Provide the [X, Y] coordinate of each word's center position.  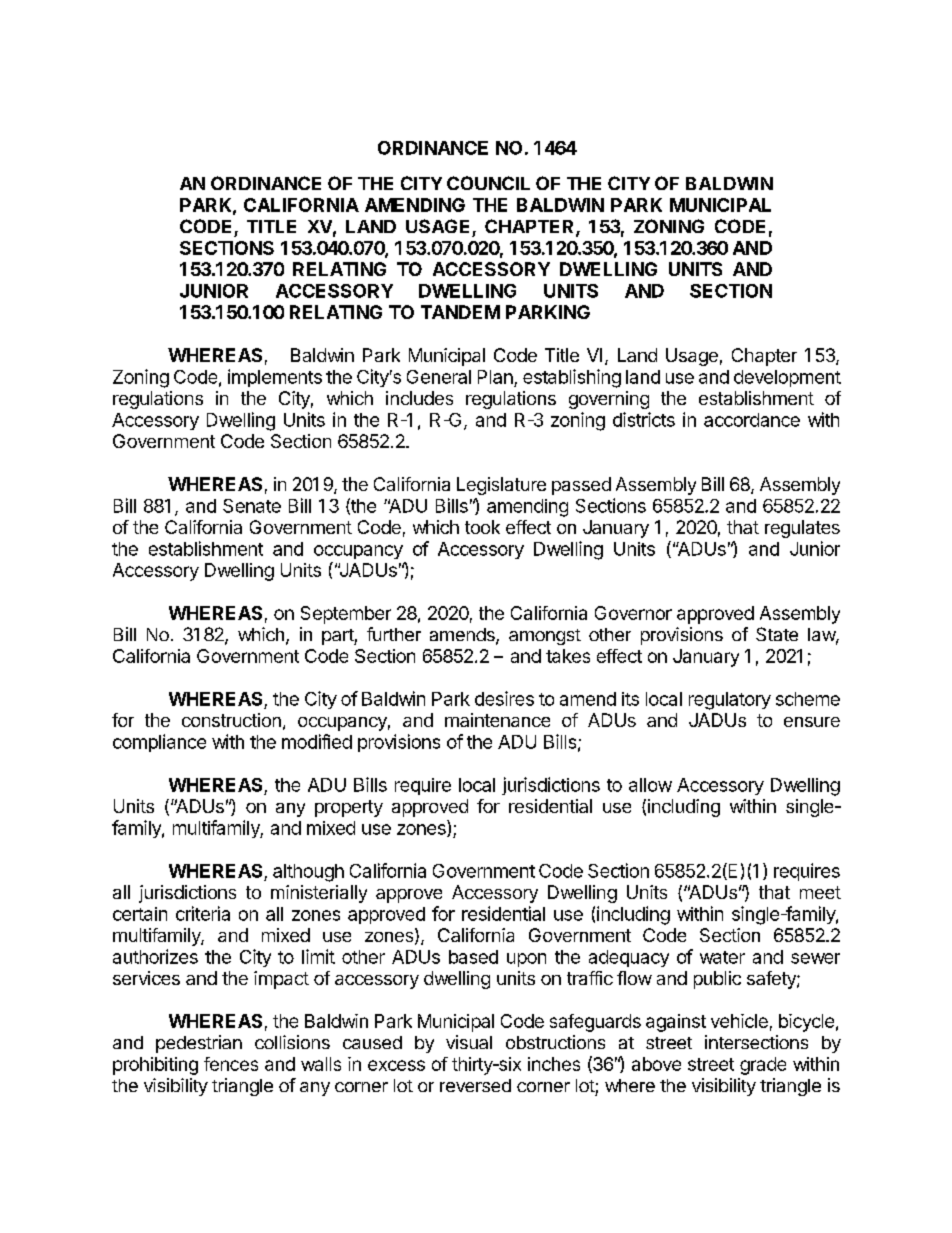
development [787, 378]
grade [763, 1066]
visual [469, 1042]
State [777, 634]
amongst [545, 637]
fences [231, 1064]
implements [275, 378]
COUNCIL [488, 183]
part [338, 637]
